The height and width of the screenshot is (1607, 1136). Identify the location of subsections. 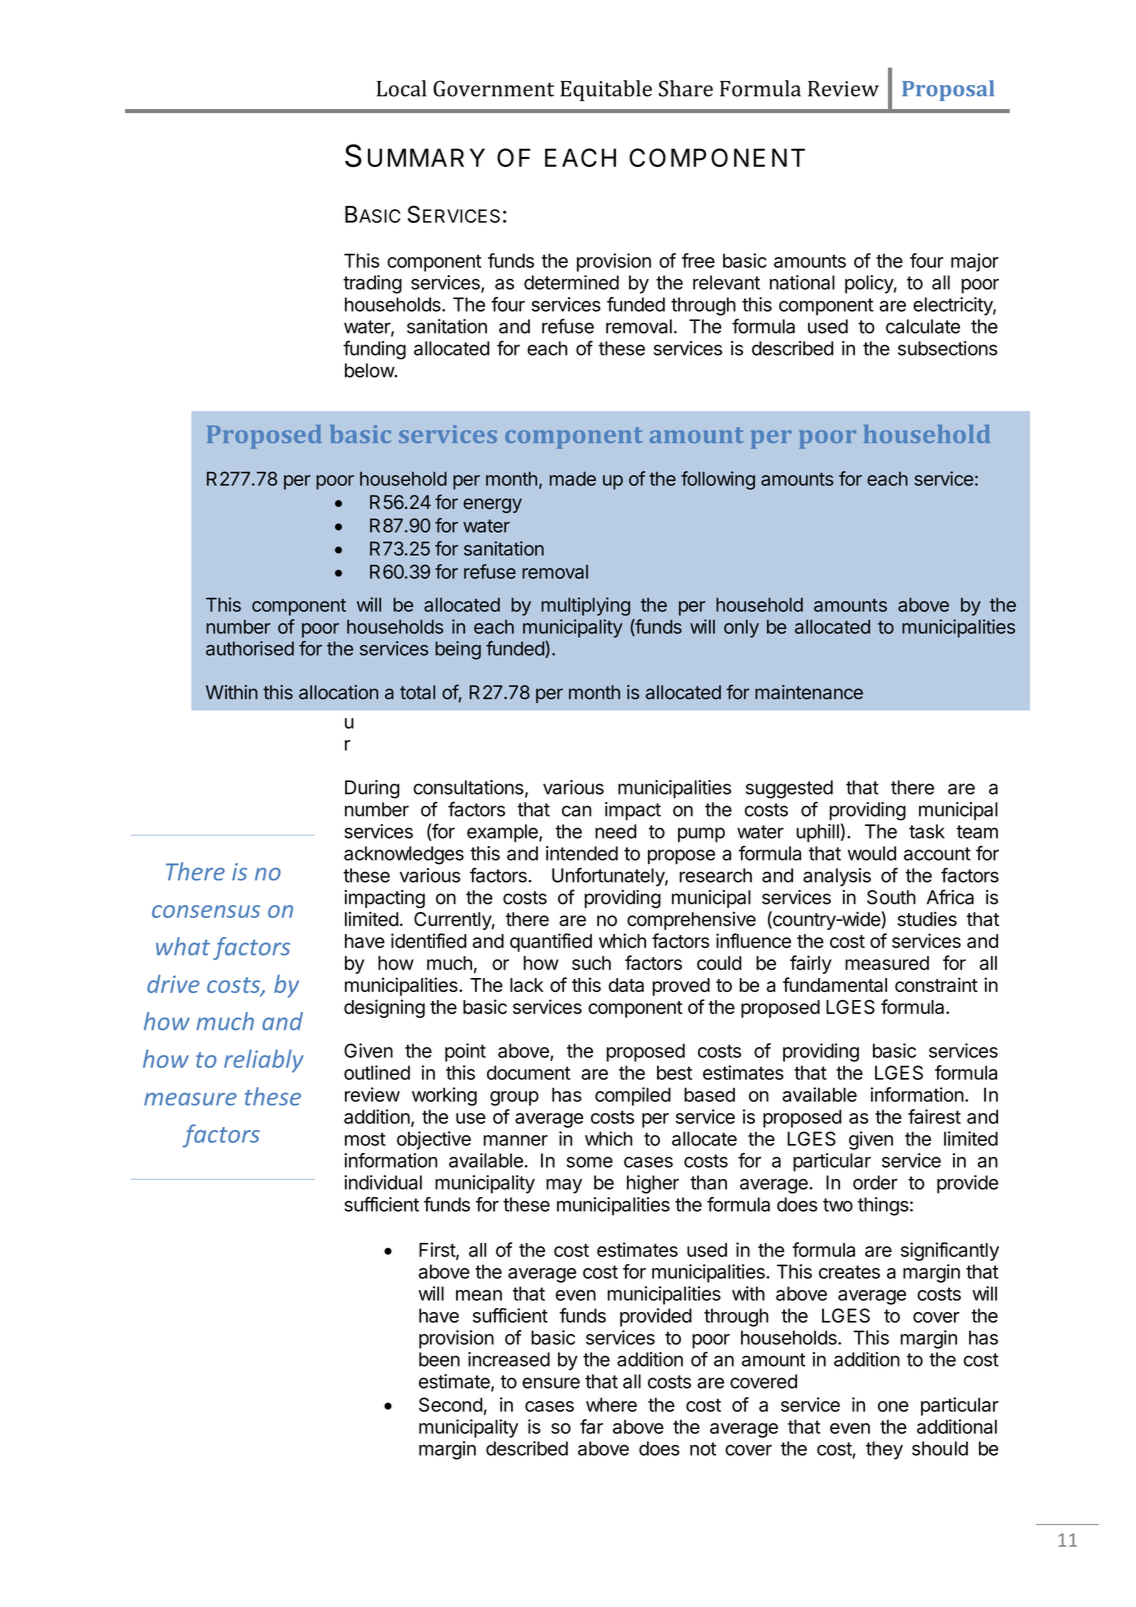
(948, 348).
